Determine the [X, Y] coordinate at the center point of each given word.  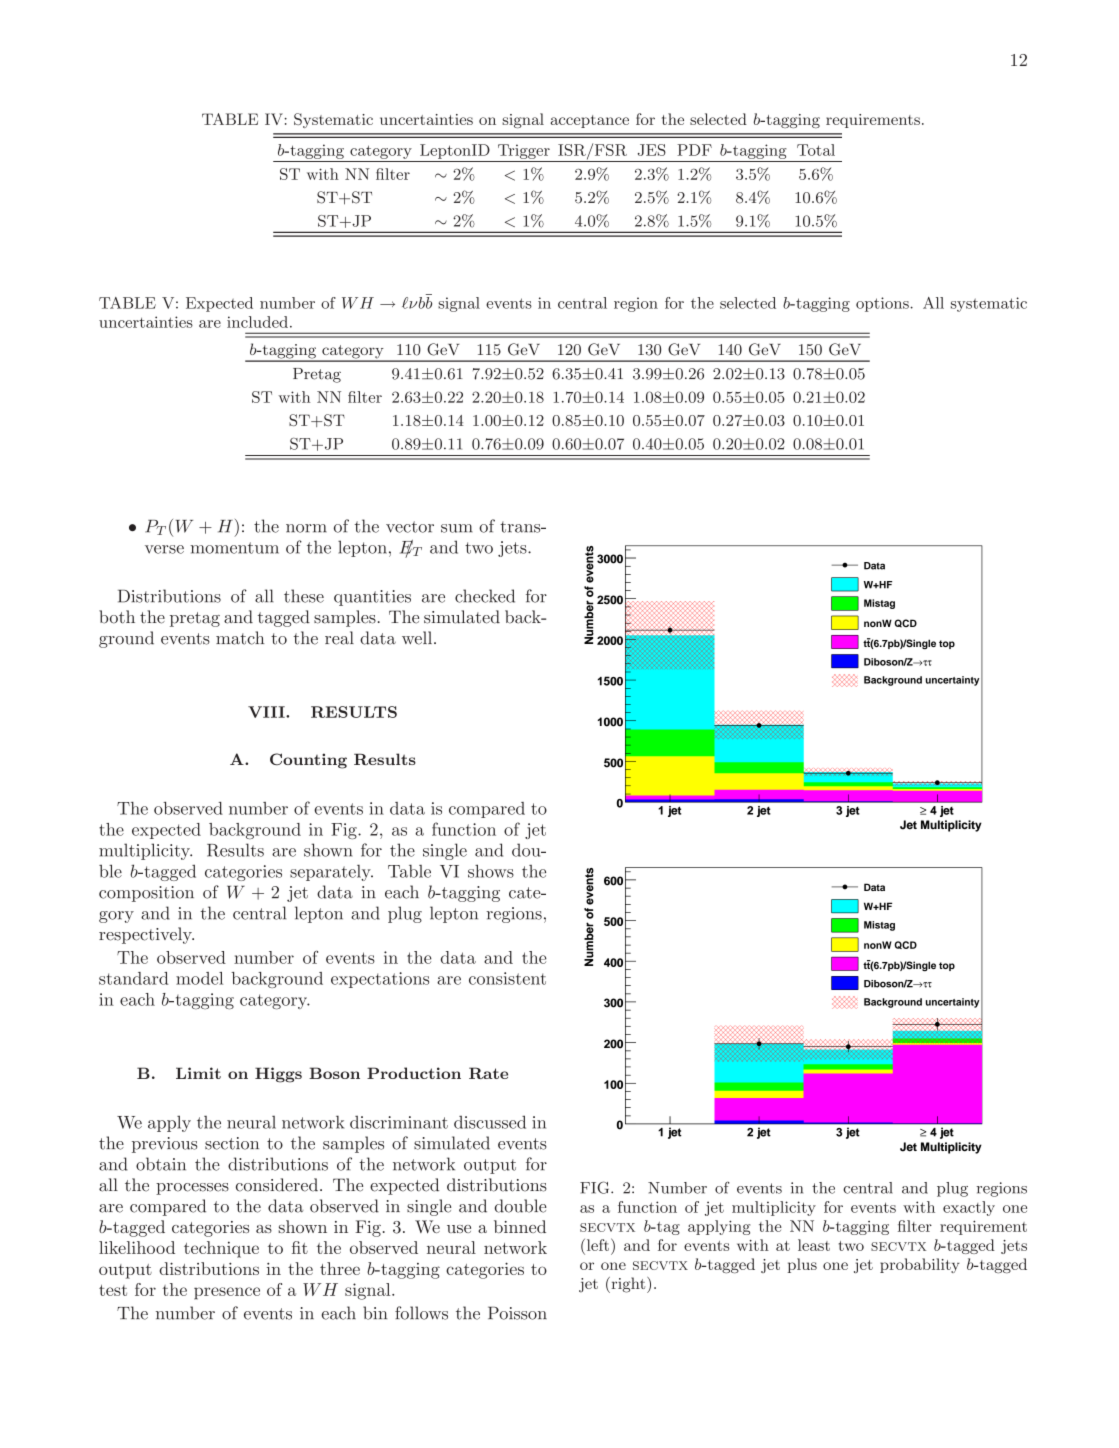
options [883, 304]
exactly [969, 1208]
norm [306, 528]
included [257, 322]
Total [816, 150]
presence [227, 1293]
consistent [507, 978]
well [418, 638]
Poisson [517, 1313]
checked [485, 596]
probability [920, 1265]
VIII [267, 712]
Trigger [524, 151]
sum [457, 528]
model [199, 978]
